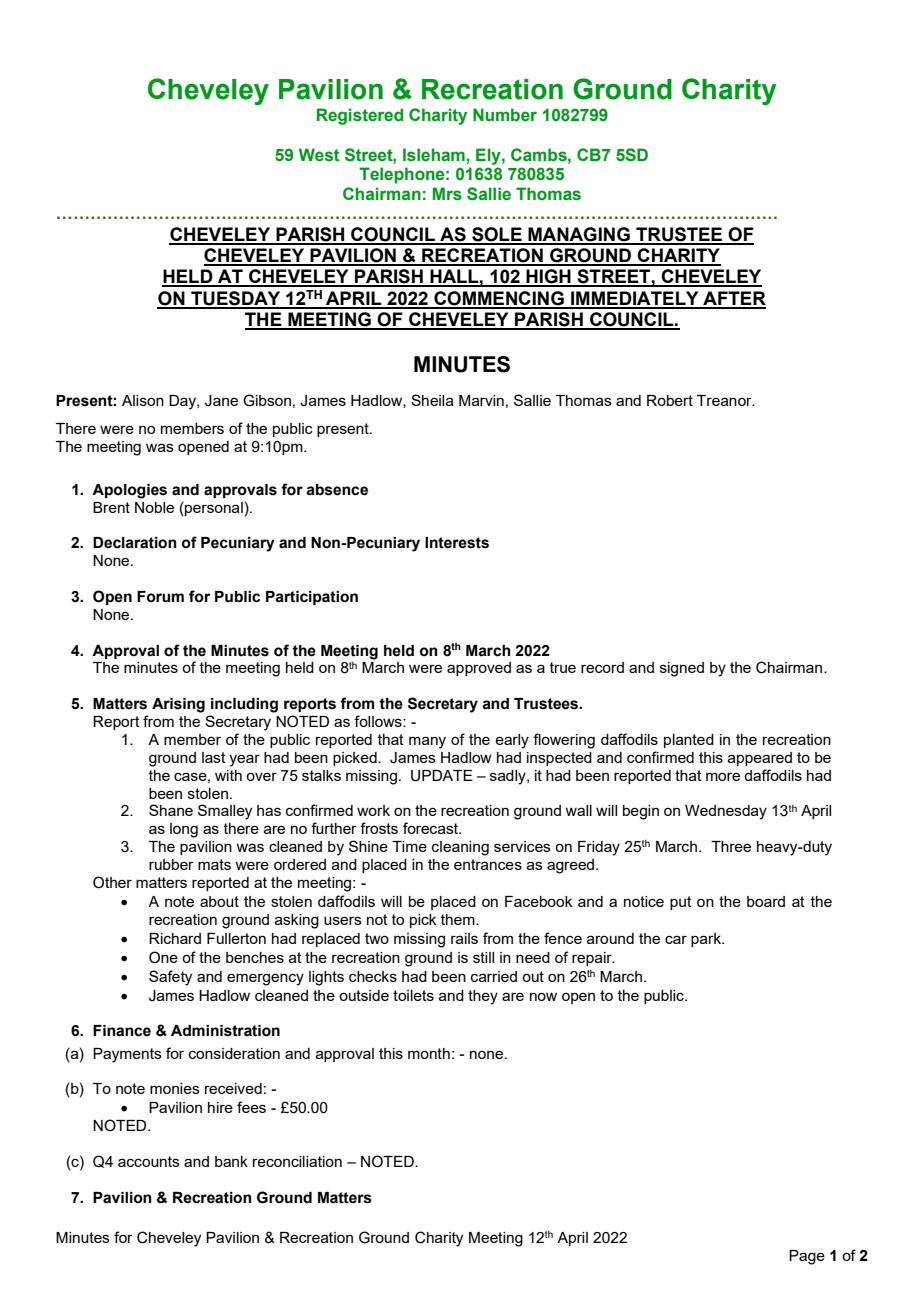 The height and width of the image is (1308, 924). I want to click on Number, so click(505, 115).
